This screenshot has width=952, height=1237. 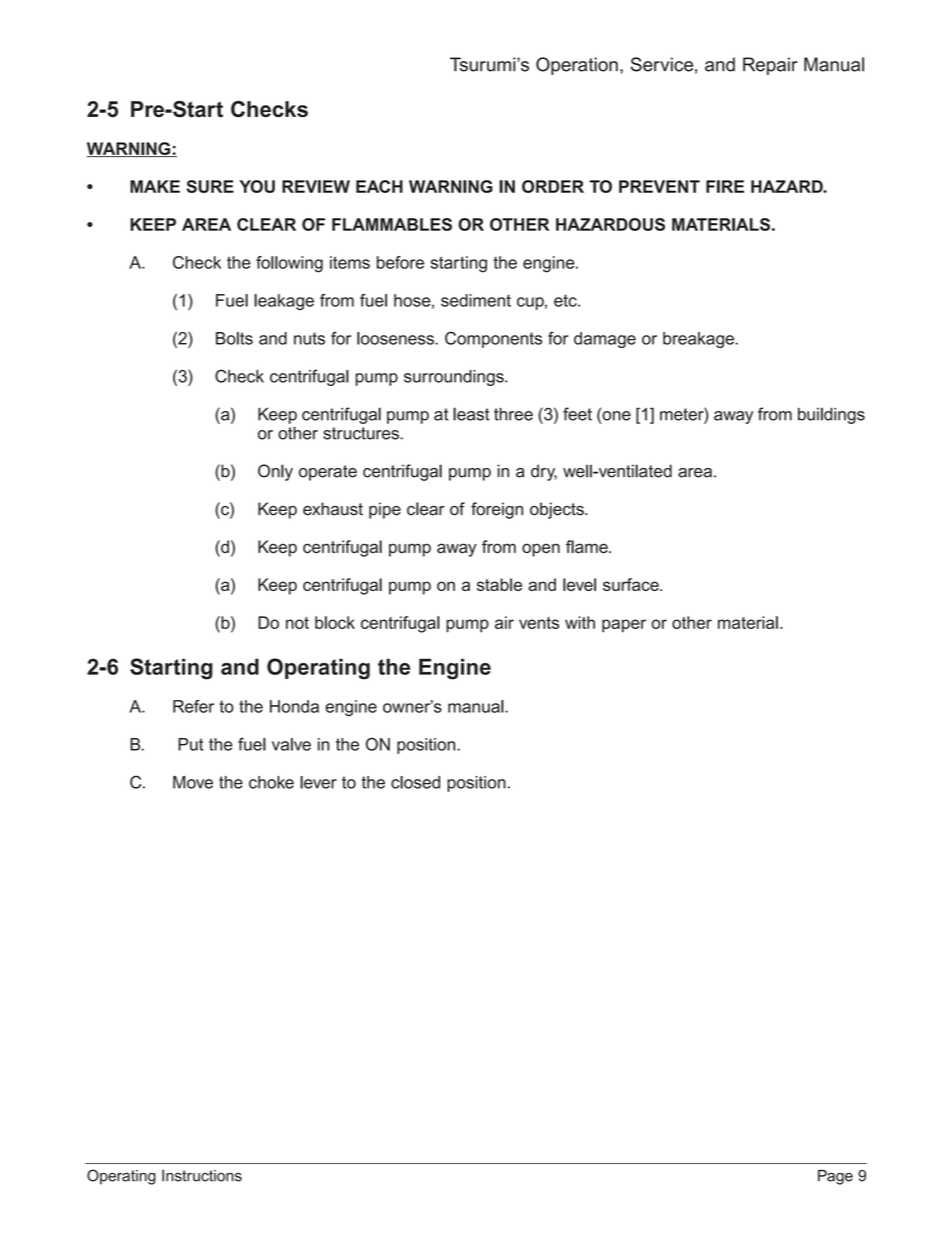 What do you see at coordinates (580, 622) in the screenshot?
I see `with` at bounding box center [580, 622].
